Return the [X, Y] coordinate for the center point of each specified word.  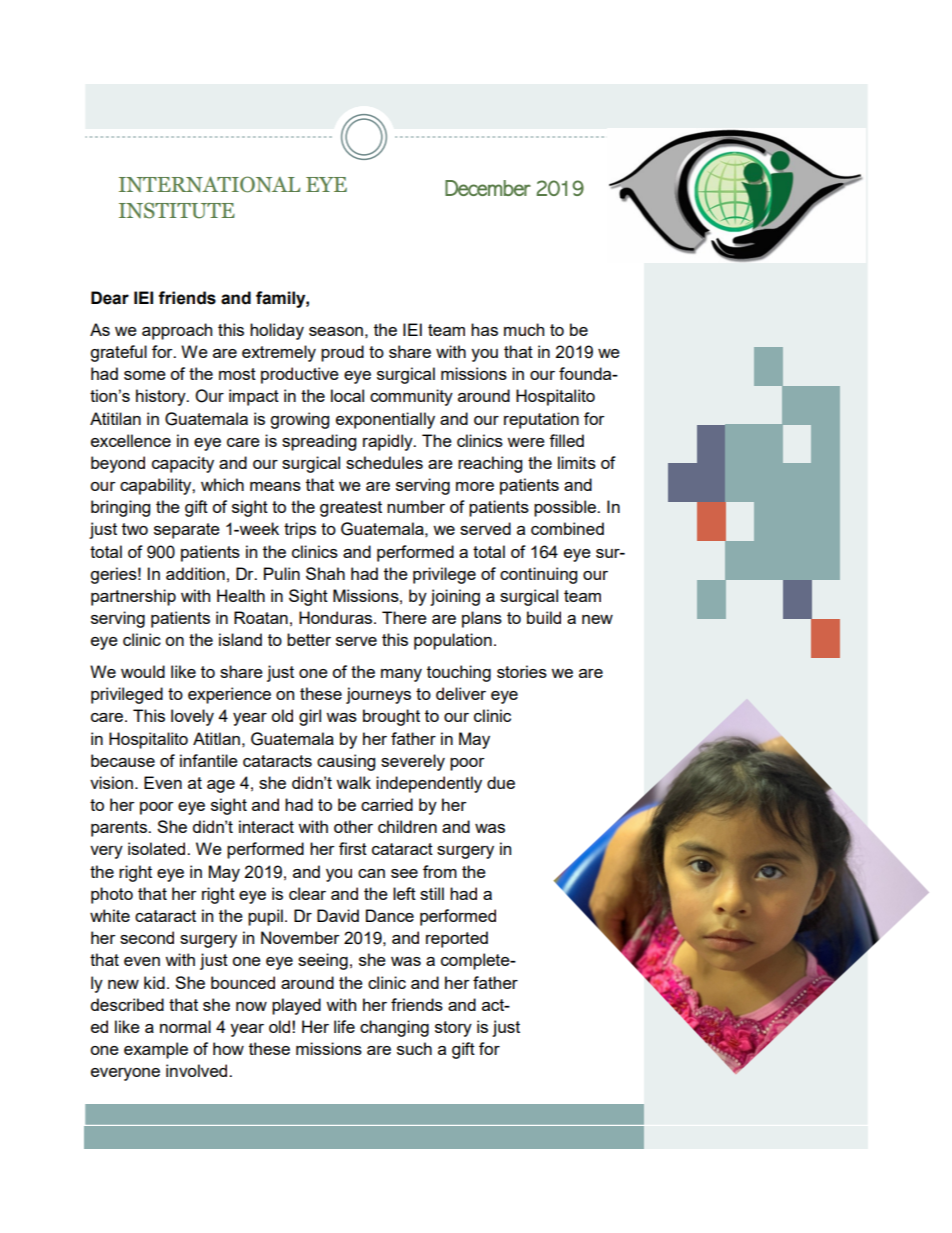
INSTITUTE [177, 210]
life [344, 1026]
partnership [133, 597]
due [501, 782]
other [353, 826]
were [526, 442]
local [347, 395]
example [156, 1050]
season [336, 331]
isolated [158, 848]
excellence [131, 440]
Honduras [335, 617]
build [544, 617]
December [488, 188]
